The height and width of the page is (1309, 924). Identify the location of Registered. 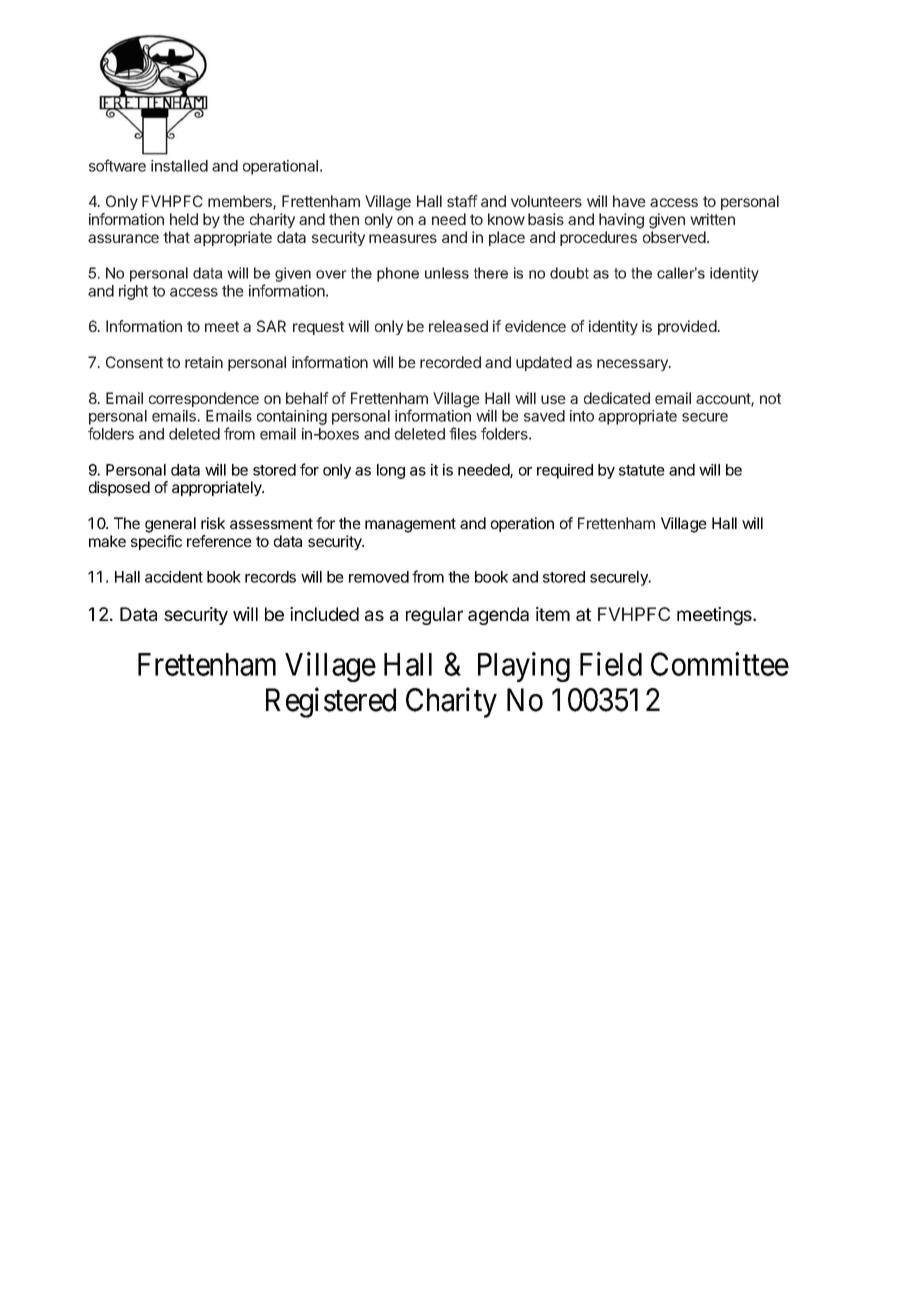
(331, 703).
